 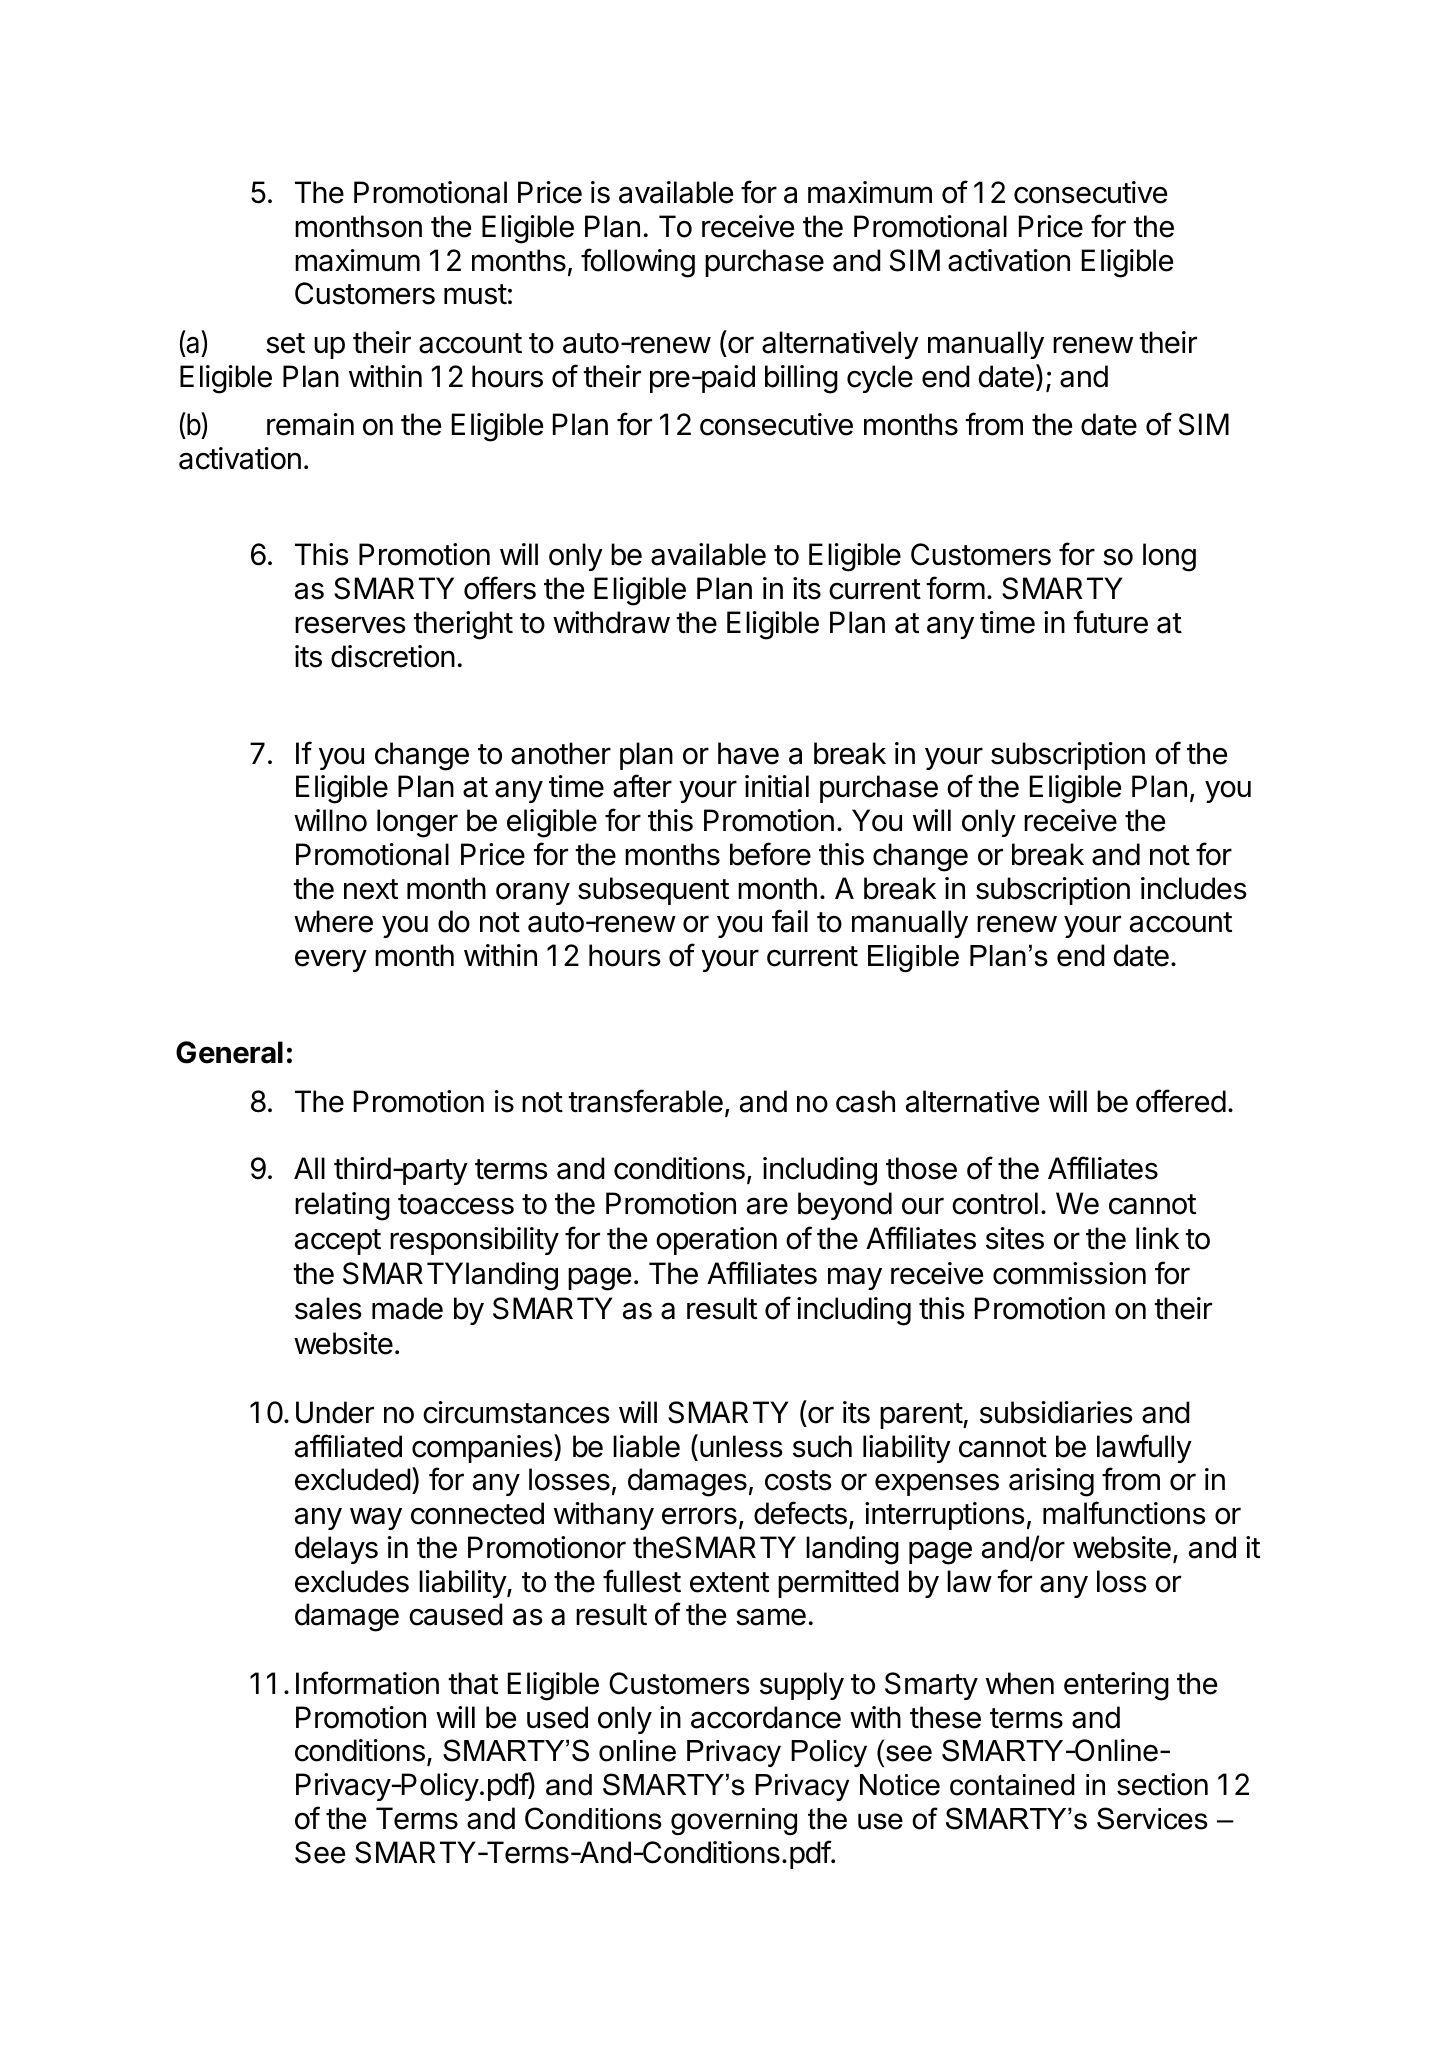 What do you see at coordinates (638, 263) in the screenshot?
I see `following` at bounding box center [638, 263].
